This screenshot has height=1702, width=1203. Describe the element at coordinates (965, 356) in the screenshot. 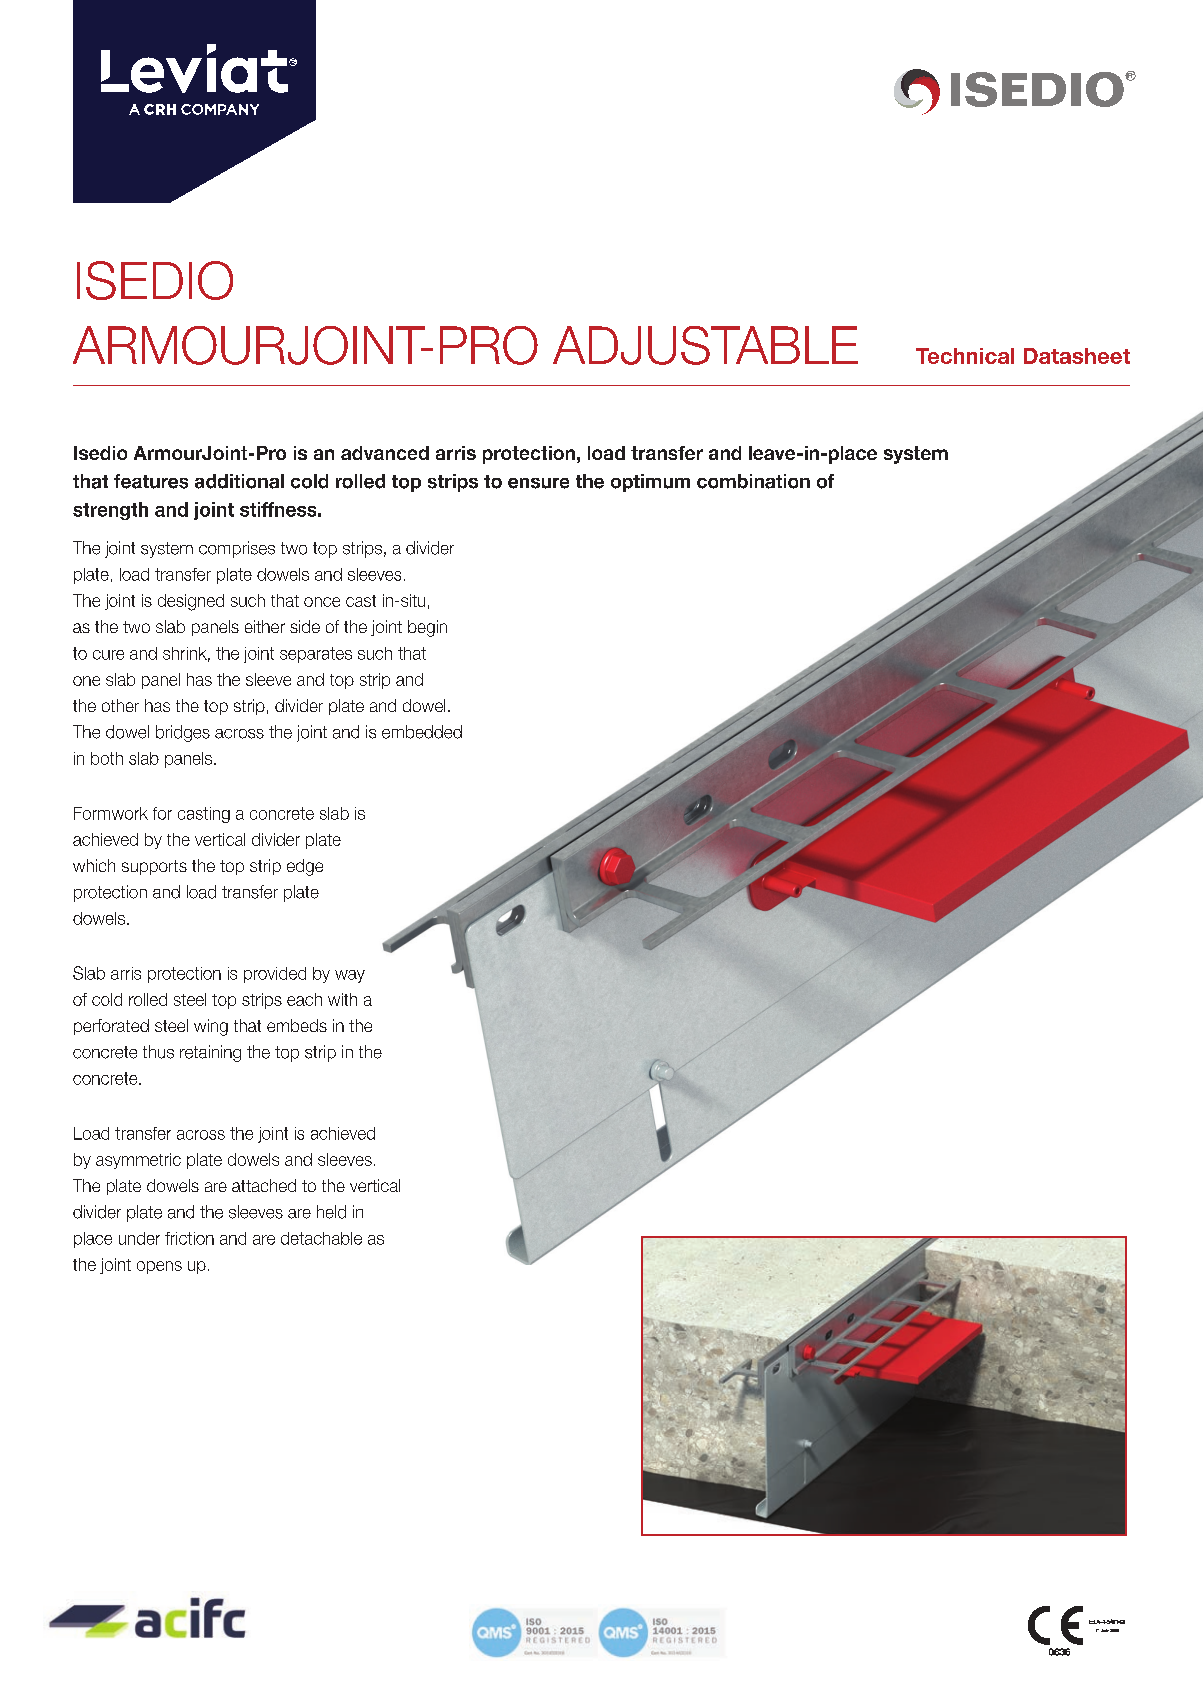

I see `Technical` at that location.
